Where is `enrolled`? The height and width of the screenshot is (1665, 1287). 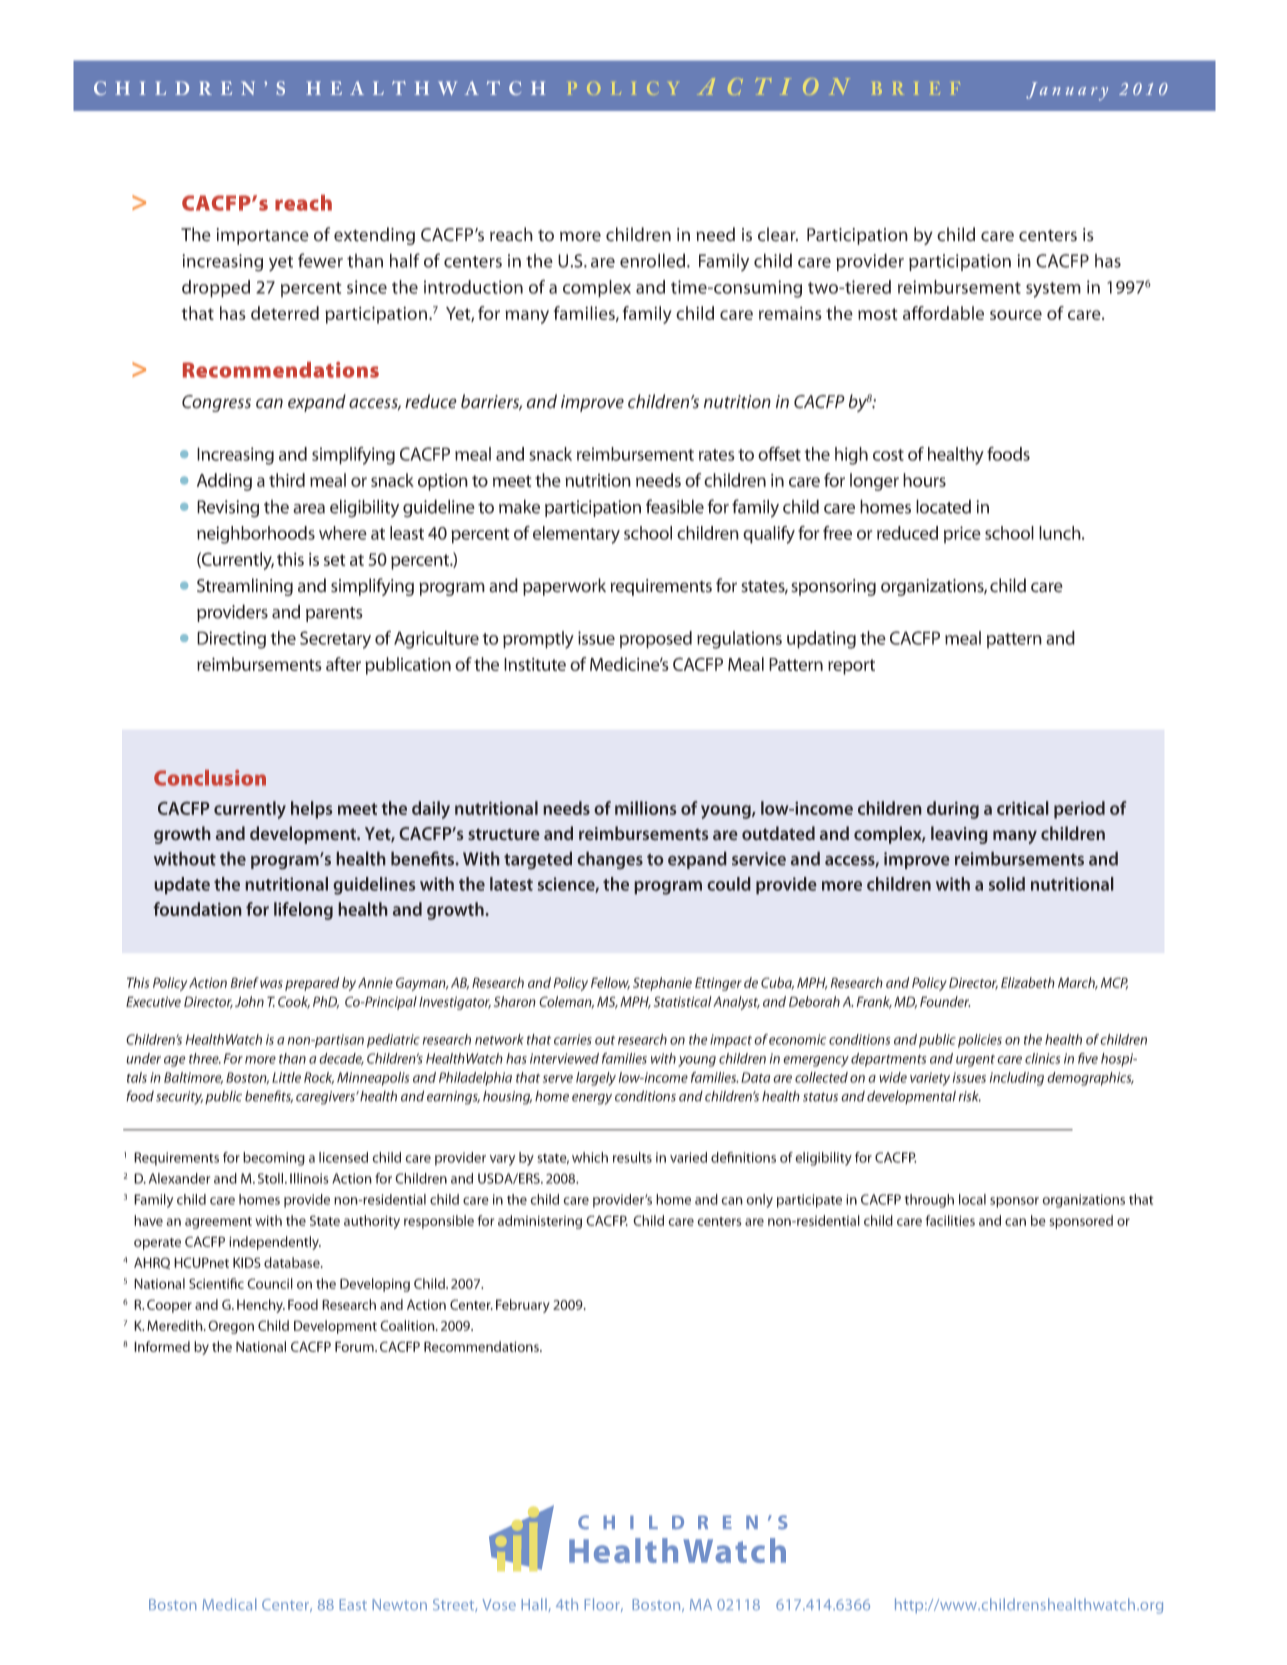
enrolled is located at coordinates (654, 260).
